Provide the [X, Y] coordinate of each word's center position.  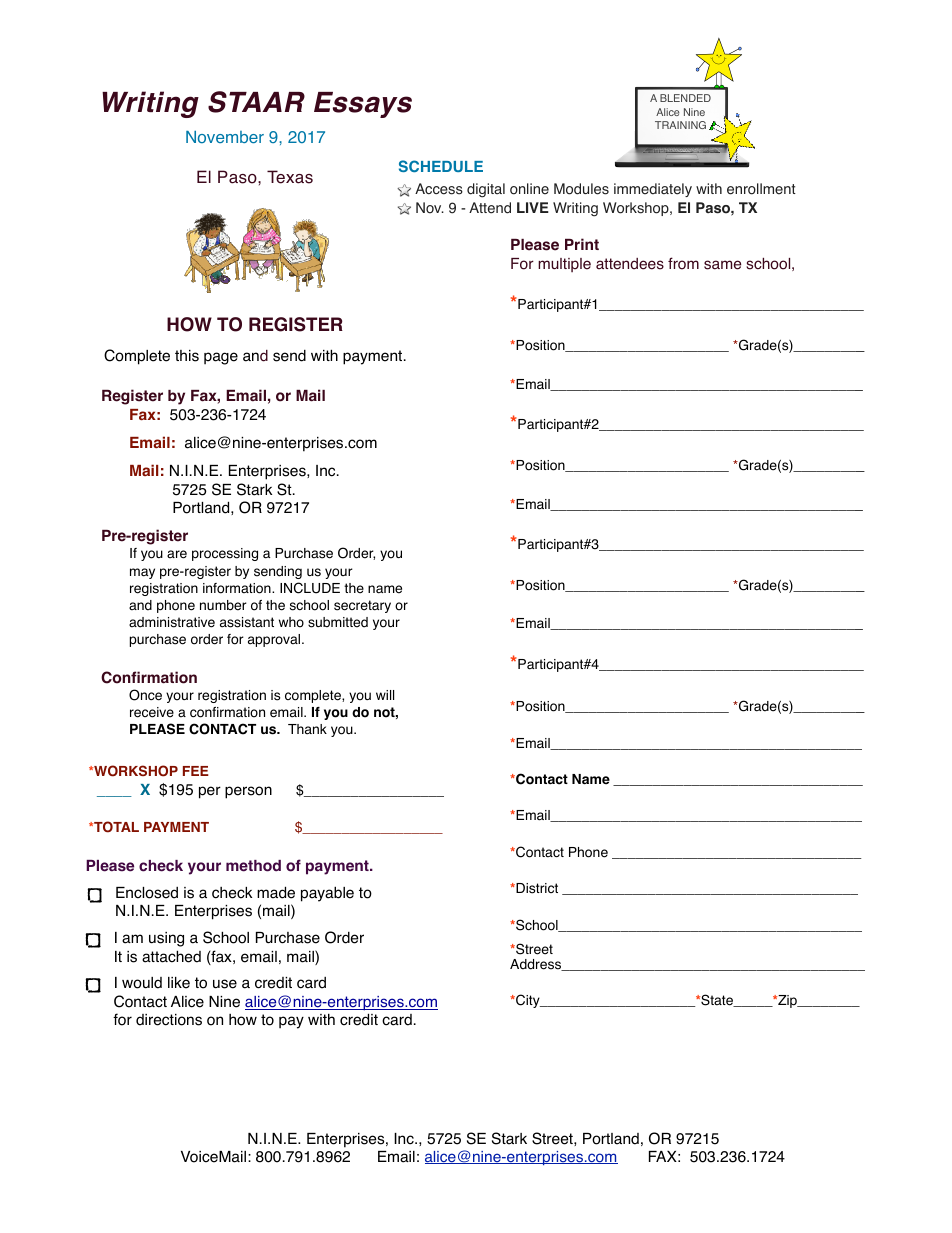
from [683, 263]
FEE [196, 771]
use [225, 984]
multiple [564, 265]
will [385, 695]
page [221, 358]
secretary [362, 606]
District [536, 888]
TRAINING [680, 125]
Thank [307, 729]
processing [225, 554]
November [225, 137]
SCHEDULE [441, 166]
